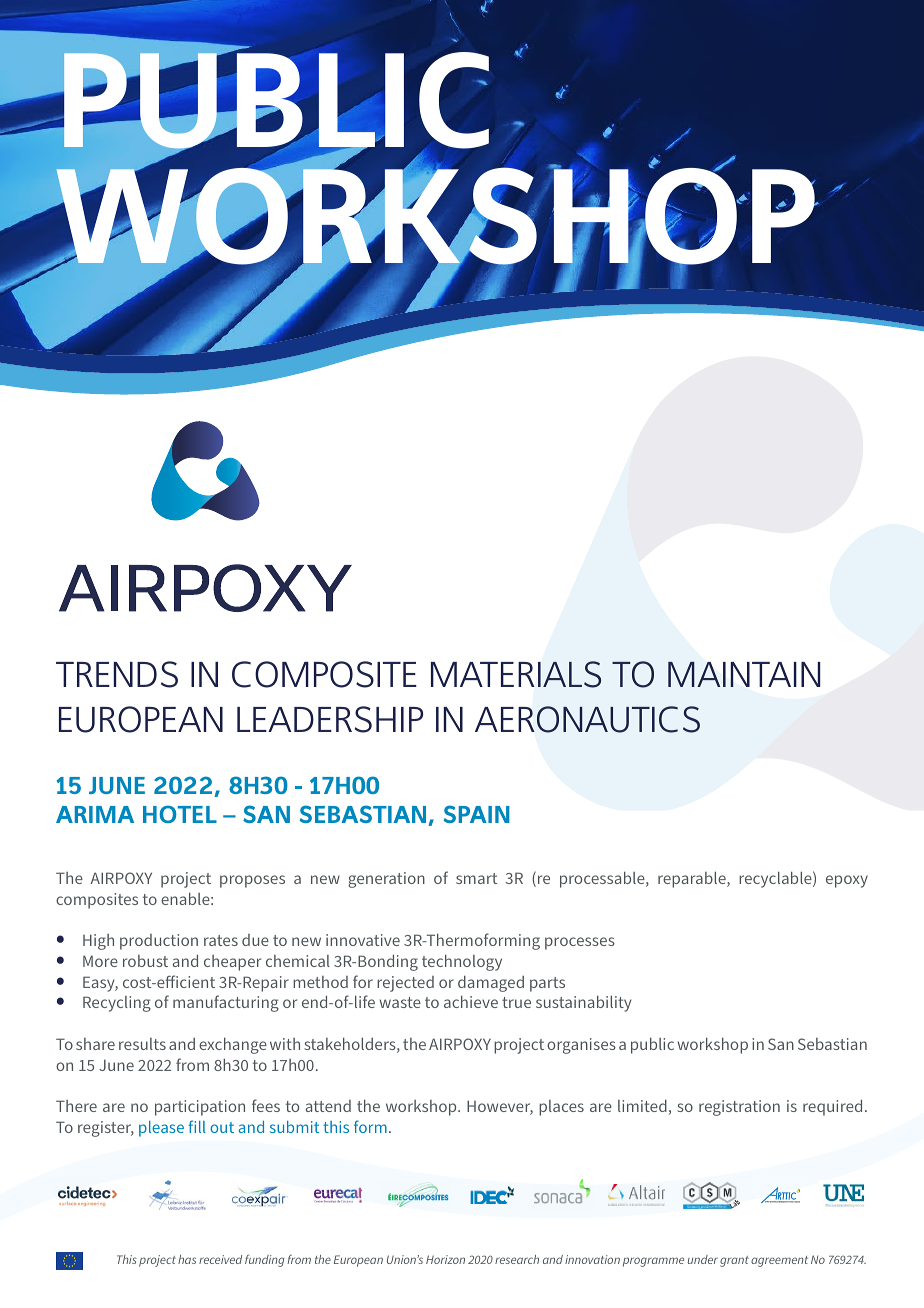  What do you see at coordinates (516, 674) in the document?
I see `MATERIALS` at bounding box center [516, 674].
